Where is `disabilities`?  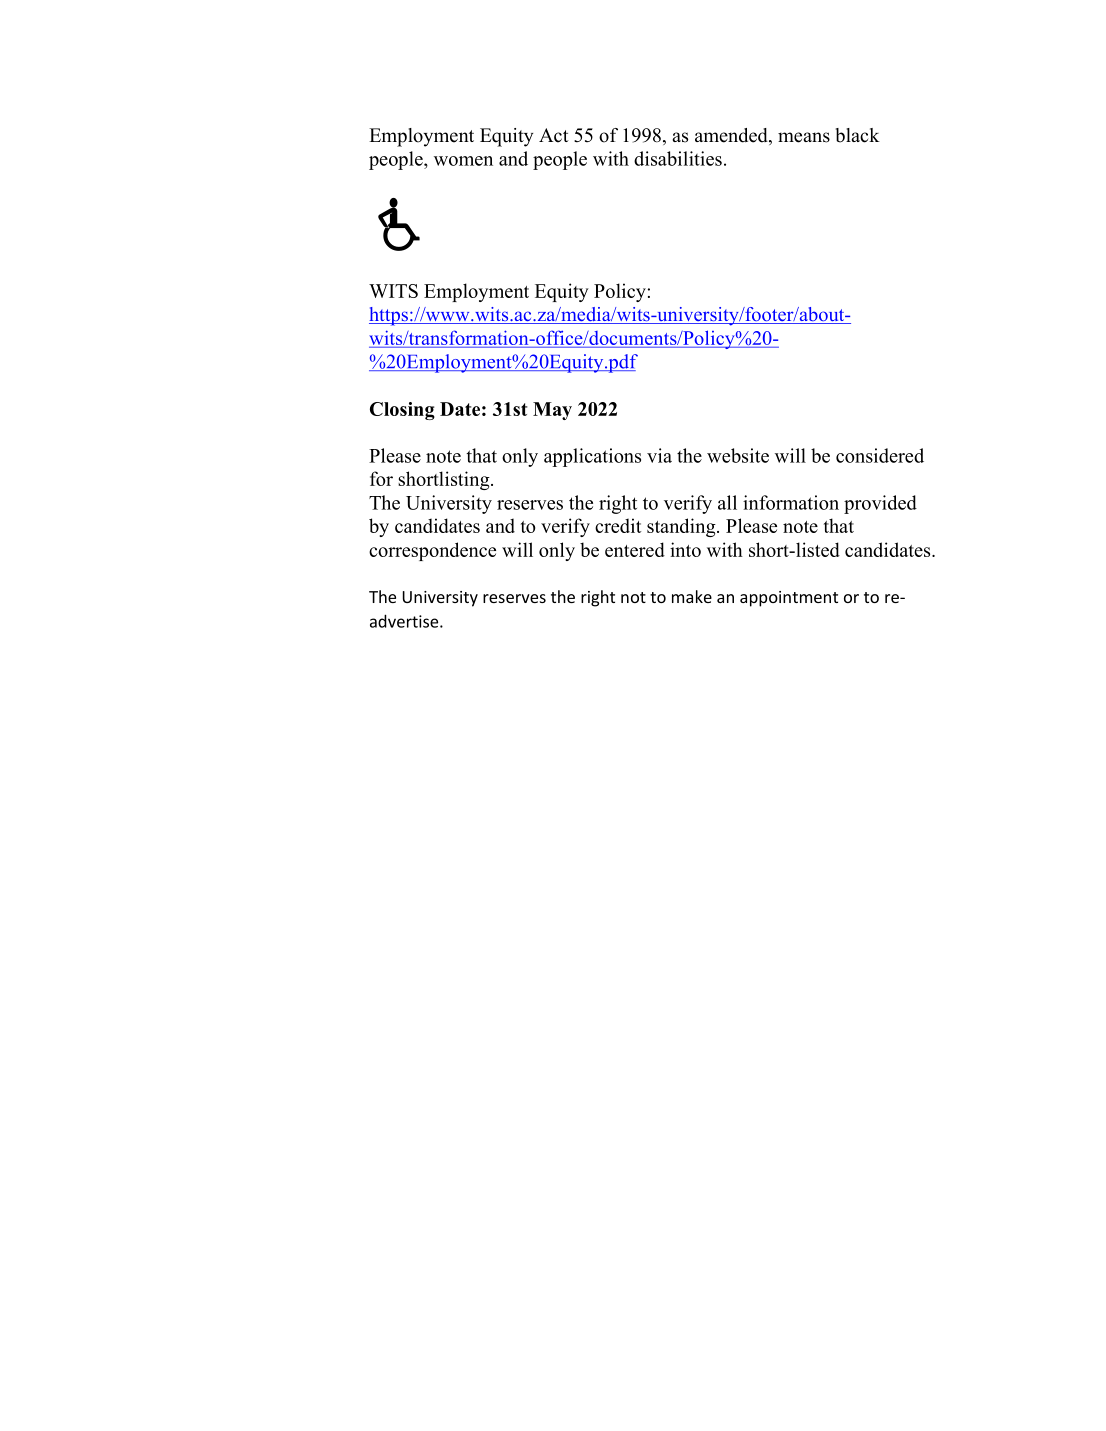
disabilities is located at coordinates (678, 158).
